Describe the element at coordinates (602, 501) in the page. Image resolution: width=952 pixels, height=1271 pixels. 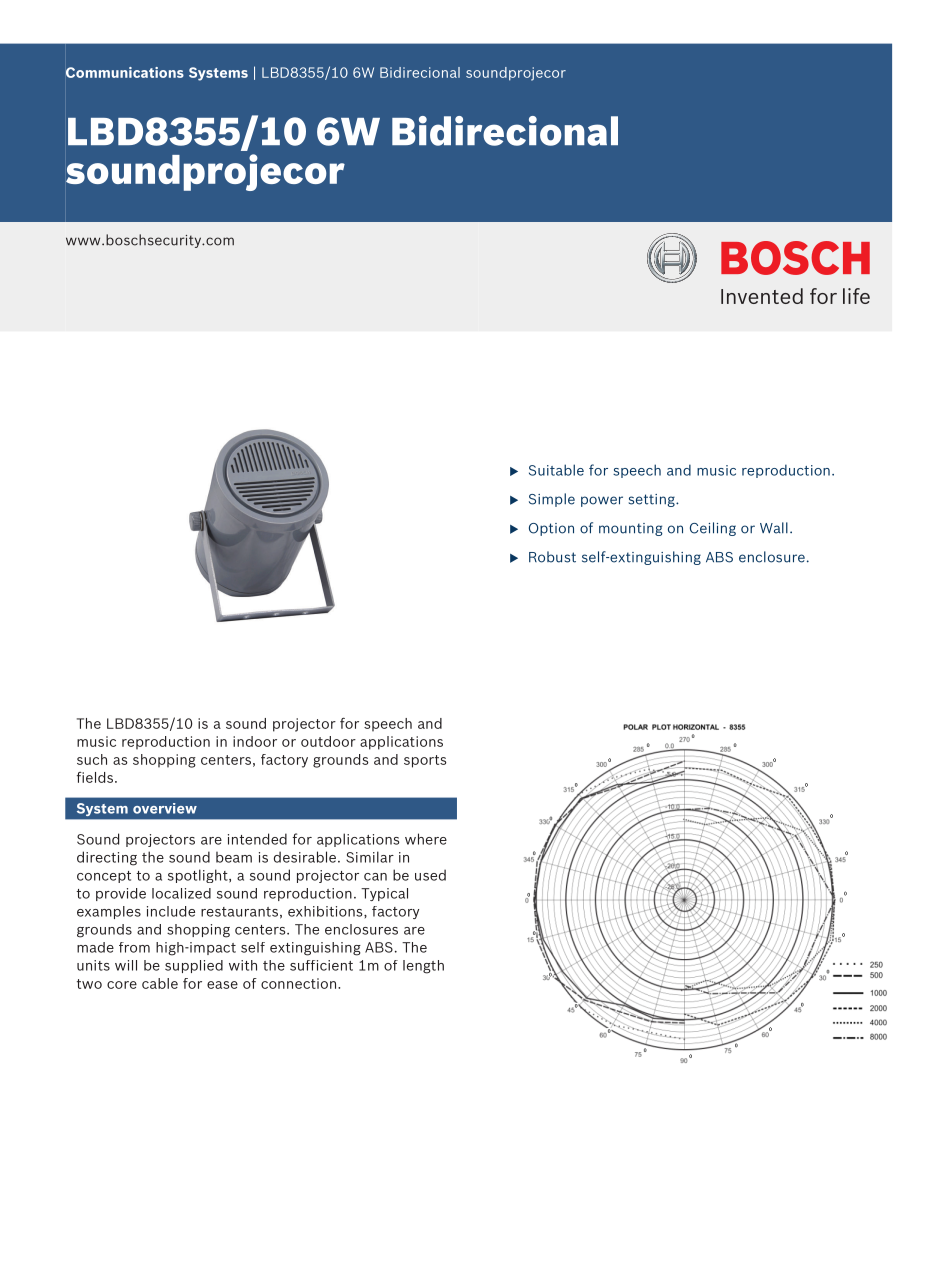
I see `power` at that location.
